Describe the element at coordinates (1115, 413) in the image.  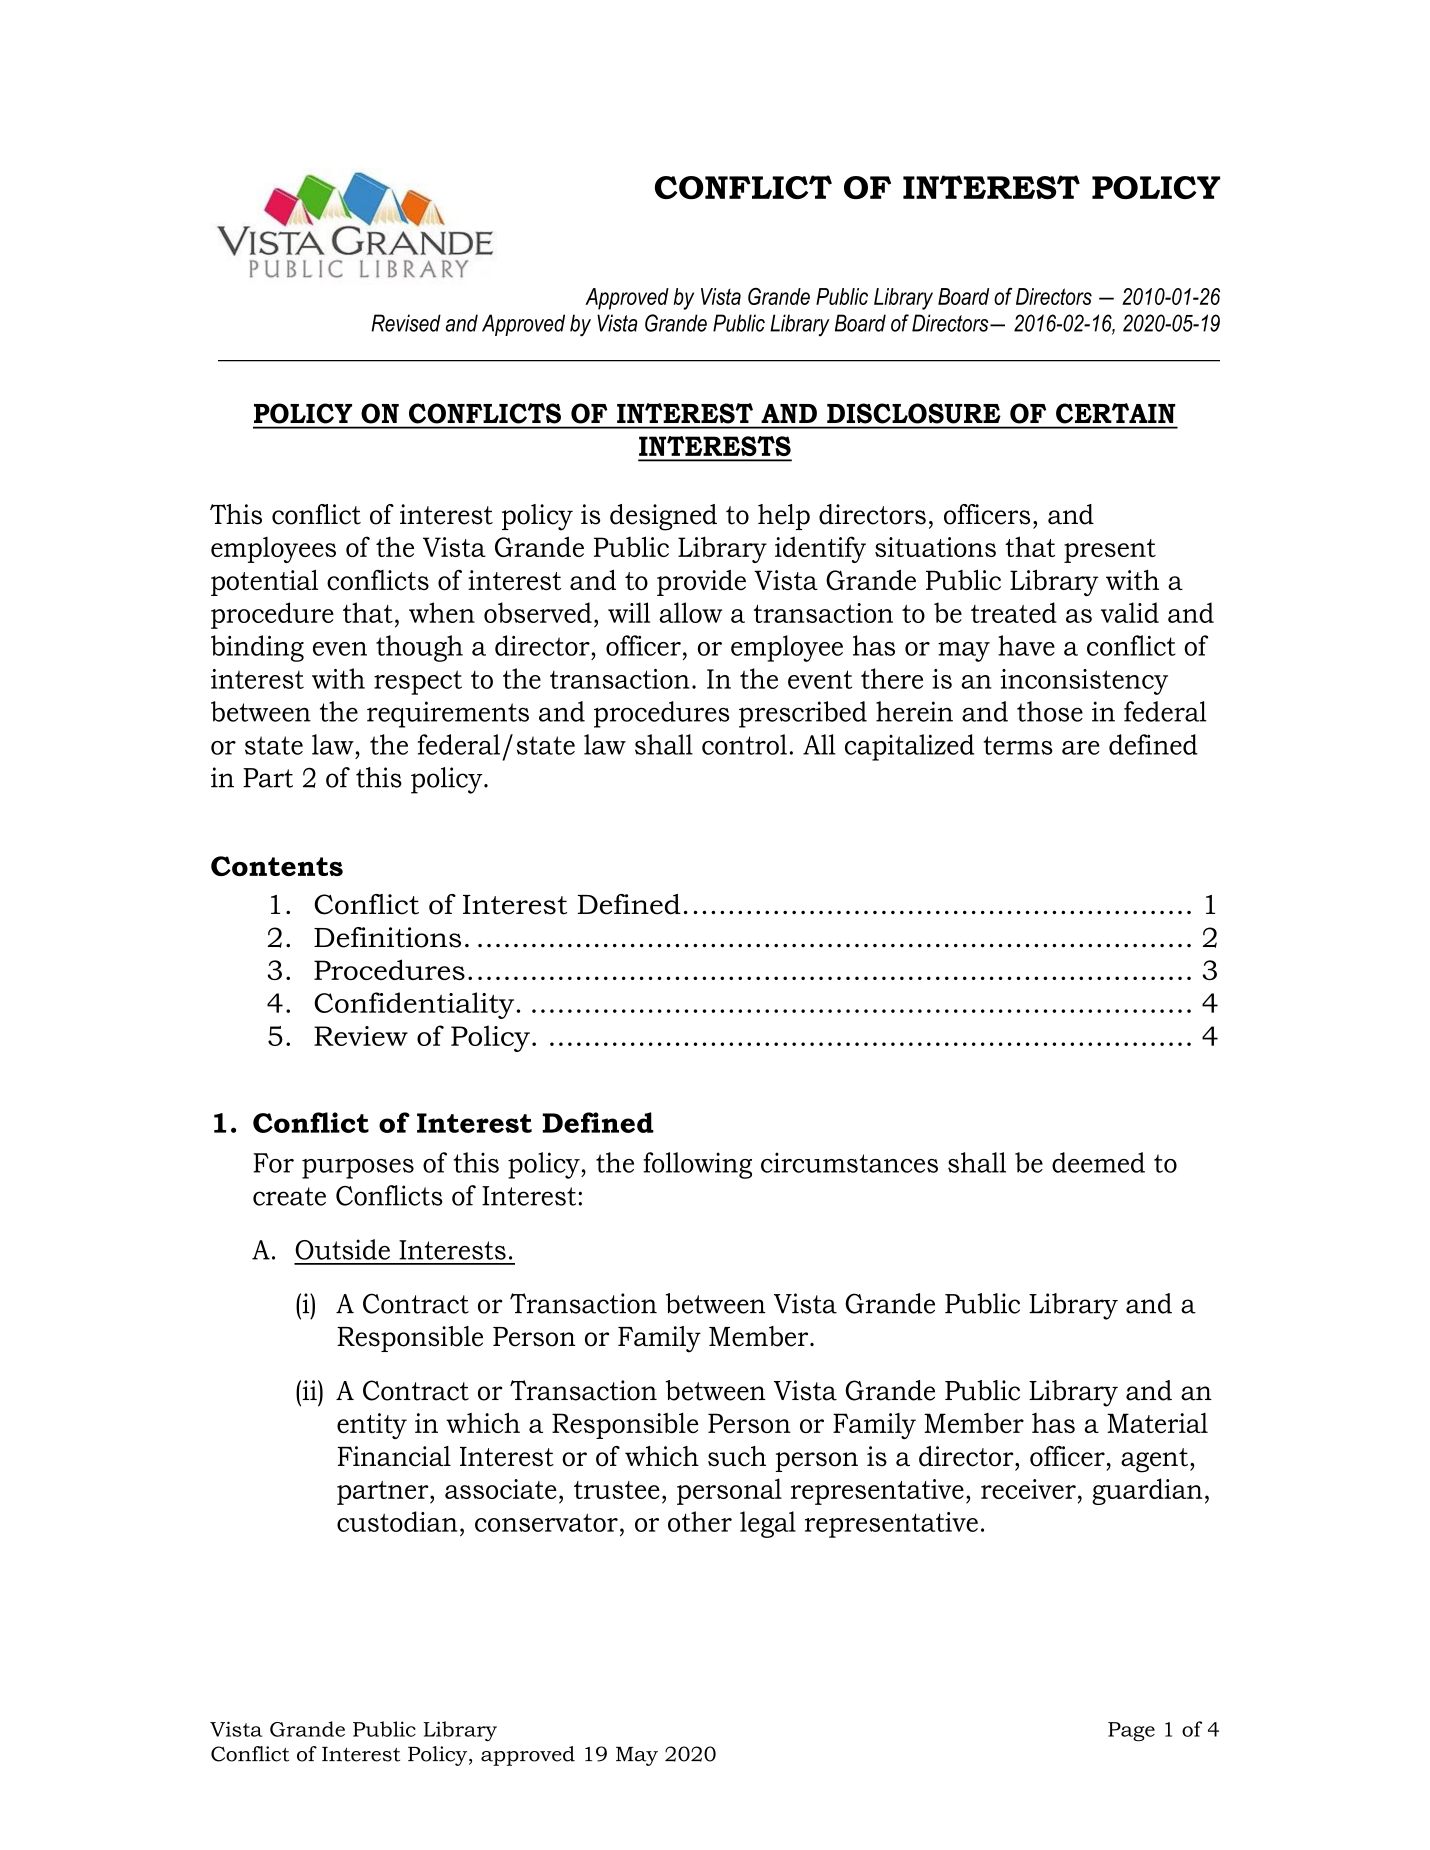
I see `CERTAIN` at that location.
